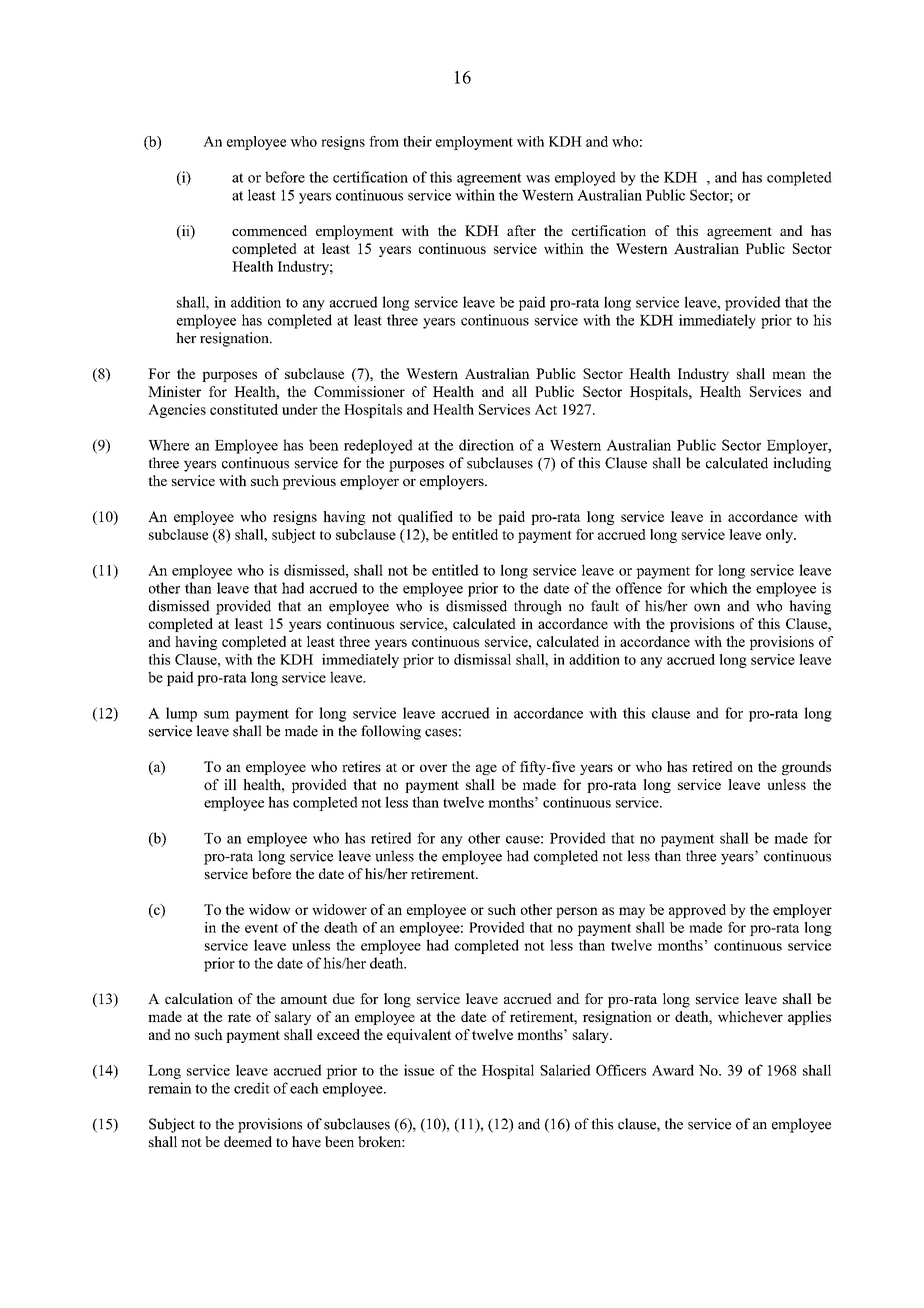  What do you see at coordinates (538, 179) in the page?
I see `was` at bounding box center [538, 179].
